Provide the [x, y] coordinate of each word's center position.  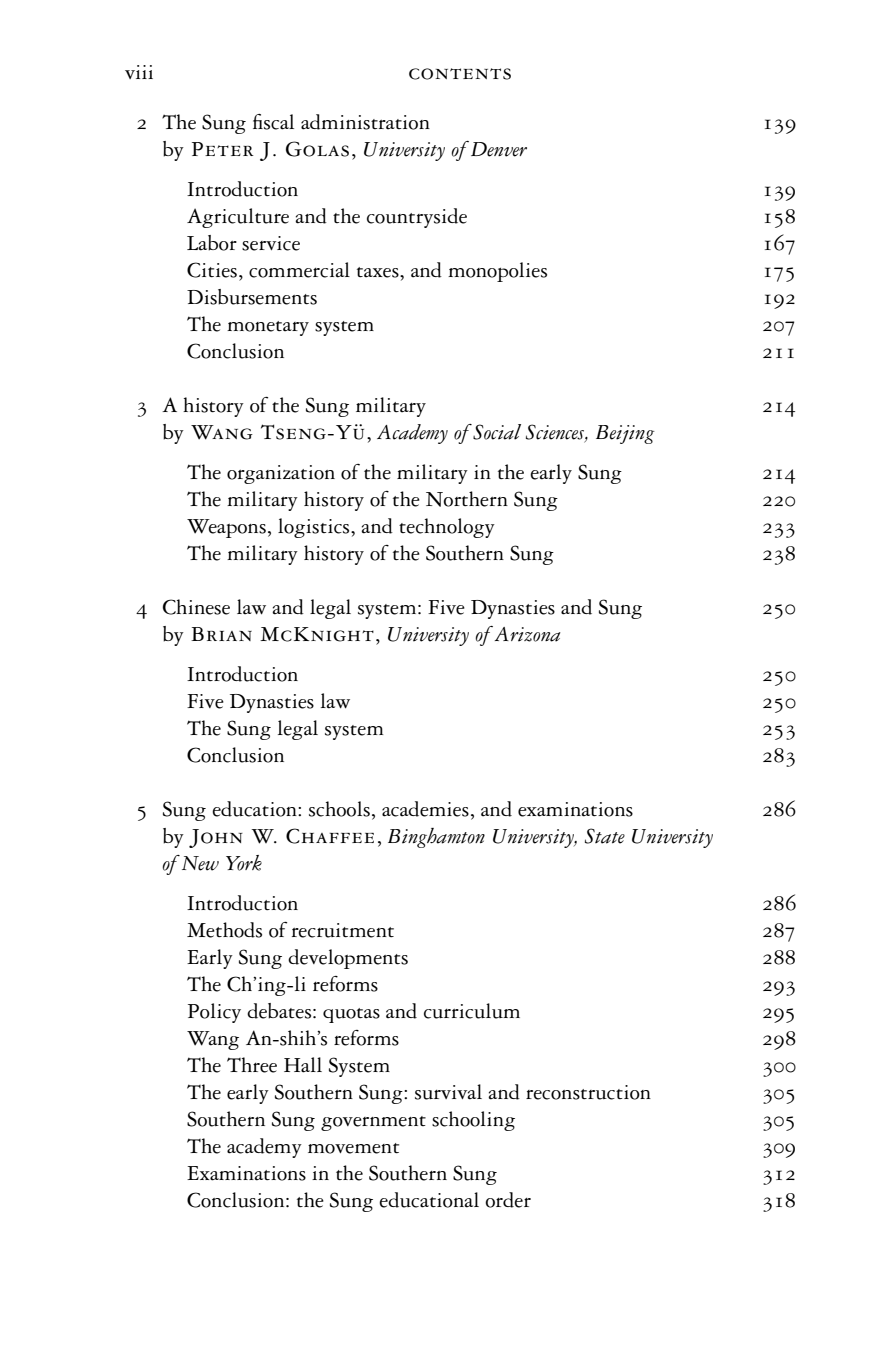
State [605, 836]
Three [252, 1065]
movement [353, 1148]
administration [365, 122]
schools [339, 809]
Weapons [226, 528]
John [216, 838]
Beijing [625, 434]
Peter [223, 149]
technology [447, 528]
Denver [499, 149]
